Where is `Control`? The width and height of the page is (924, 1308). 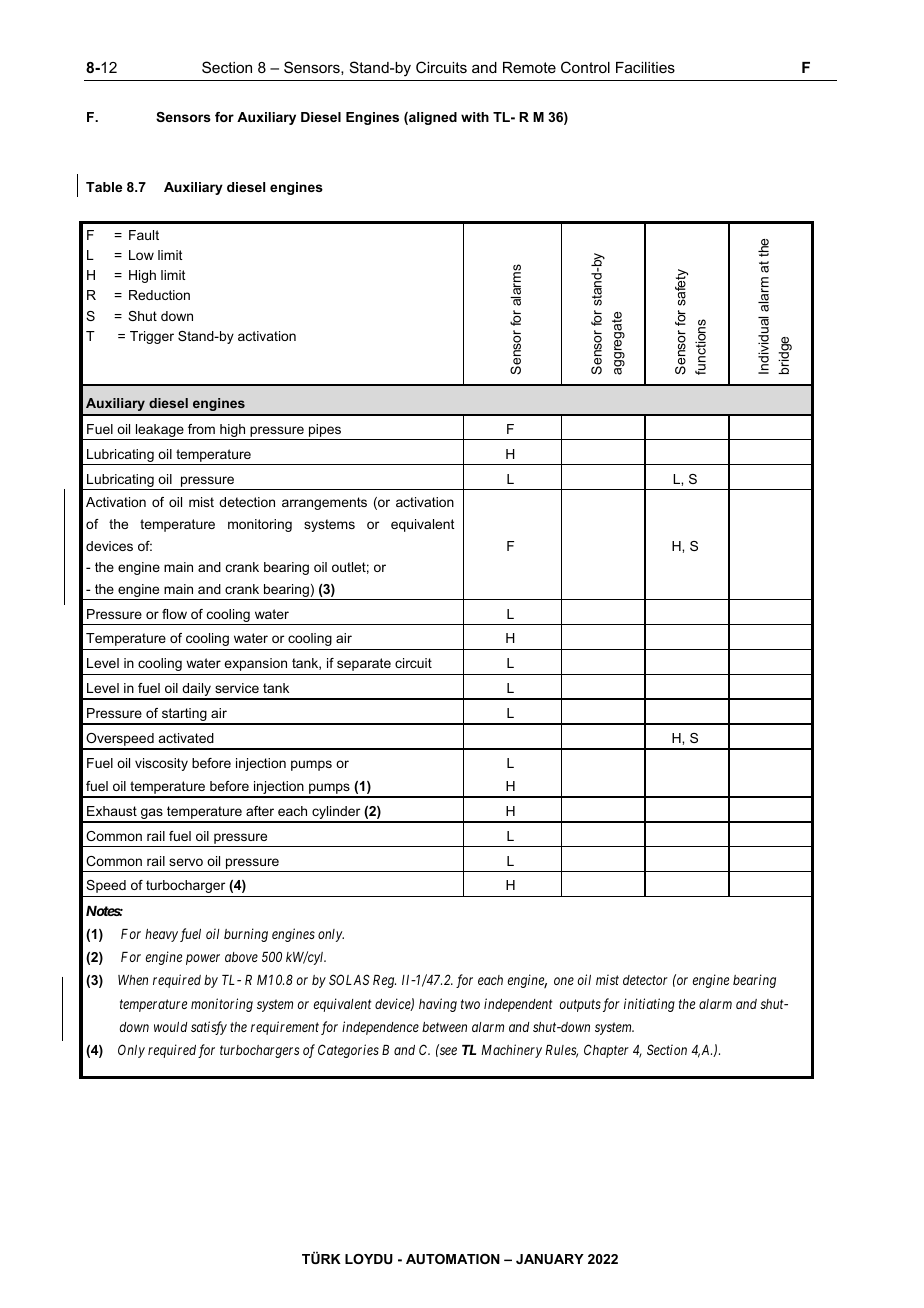
Control is located at coordinates (585, 67).
